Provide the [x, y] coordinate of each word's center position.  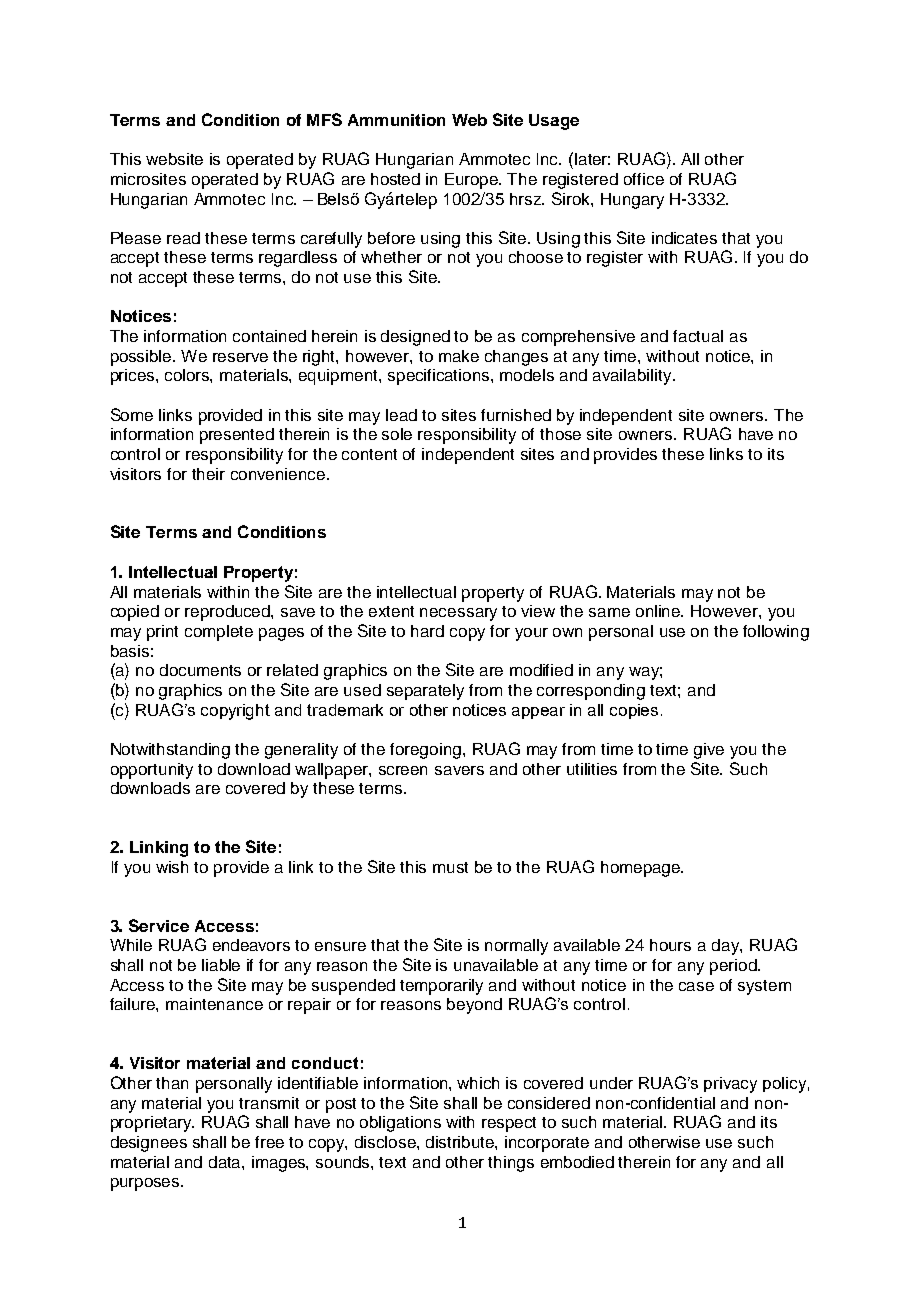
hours [670, 945]
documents [200, 670]
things [511, 1164]
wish [172, 867]
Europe [473, 181]
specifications [440, 377]
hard [427, 631]
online [659, 611]
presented [237, 436]
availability [633, 377]
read [183, 238]
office [644, 179]
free [269, 1142]
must [450, 867]
